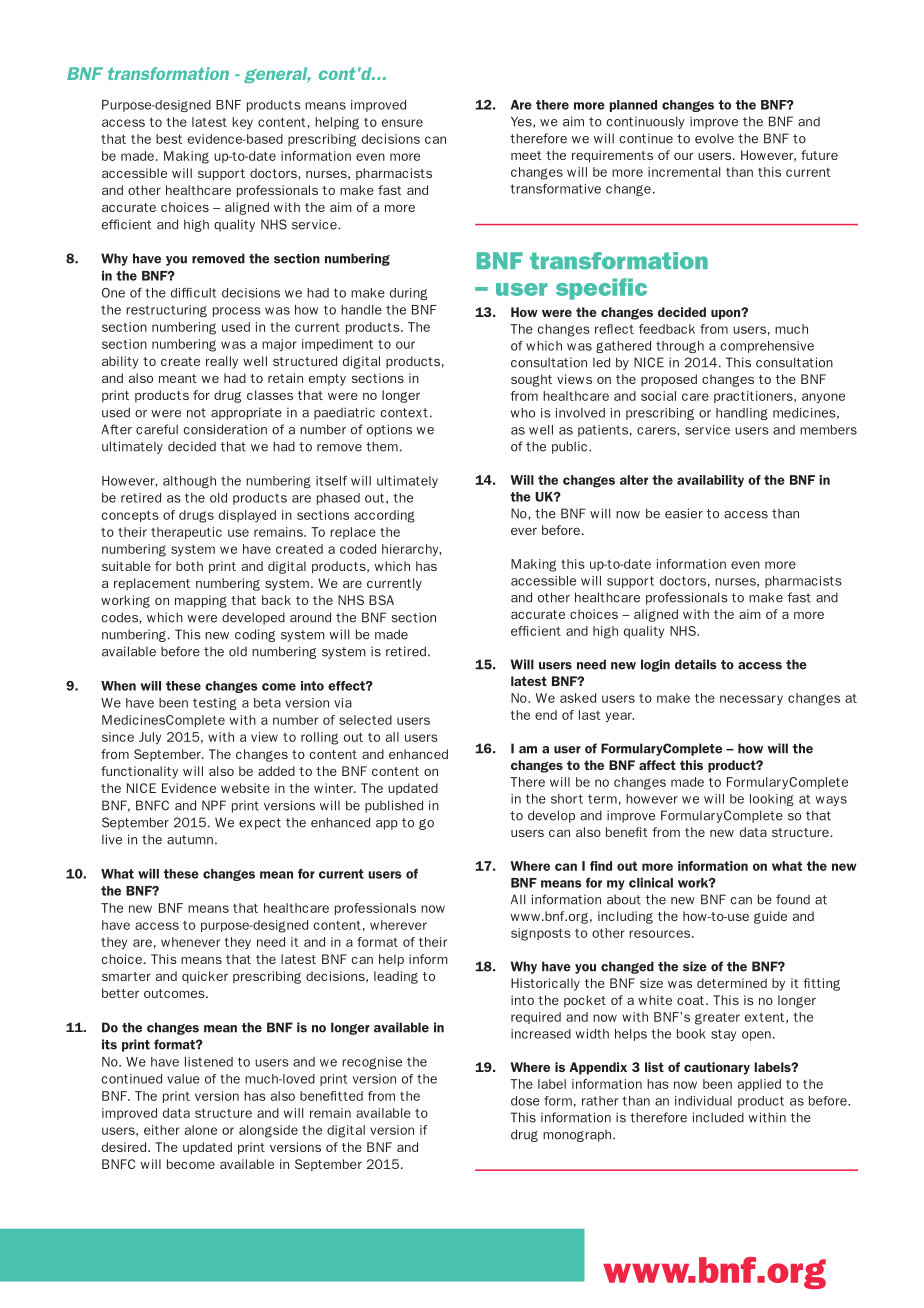 The height and width of the screenshot is (1308, 924). Describe the element at coordinates (201, 1130) in the screenshot. I see `alone` at that location.
